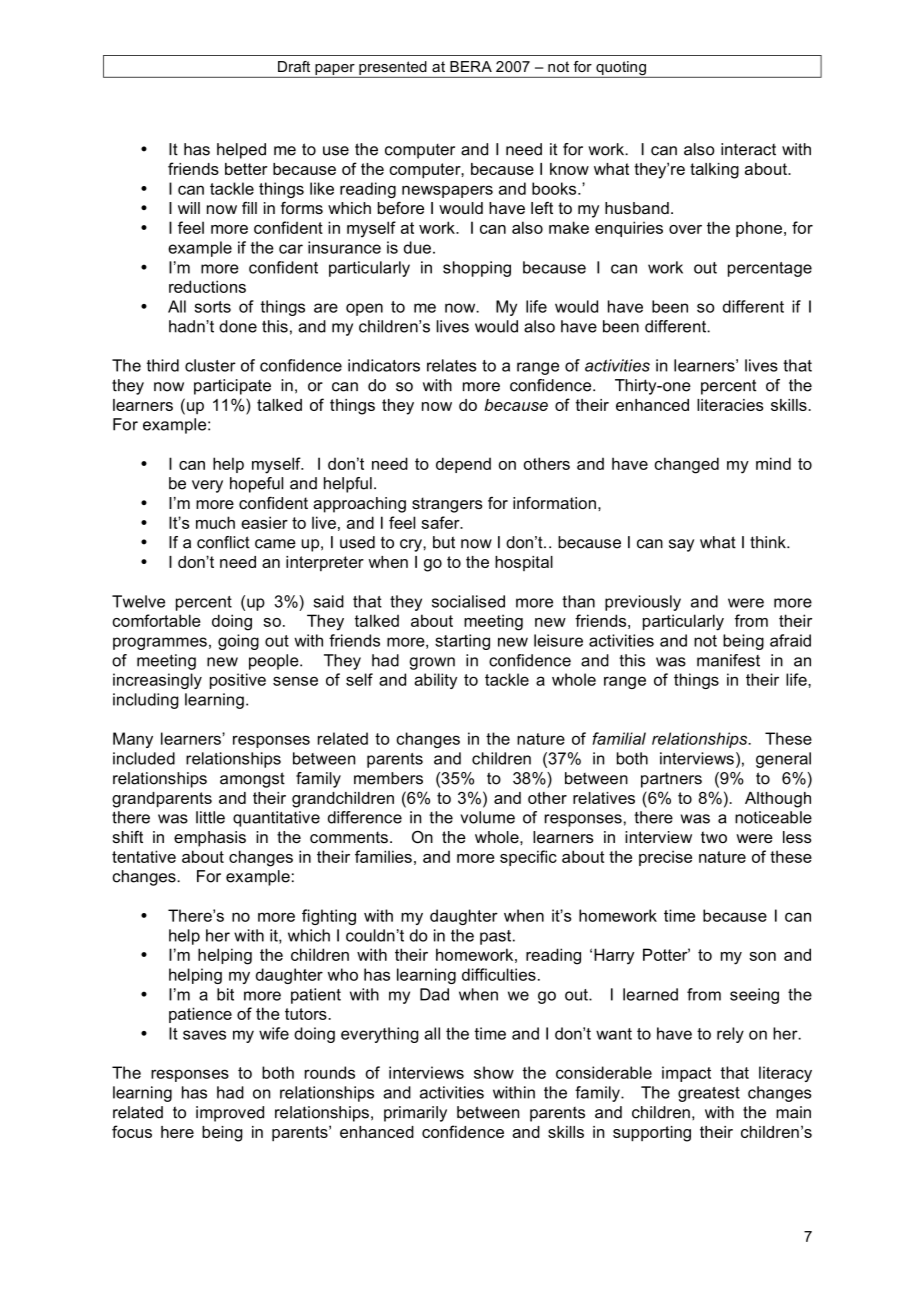 The image size is (924, 1308). I want to click on show, so click(494, 1072).
